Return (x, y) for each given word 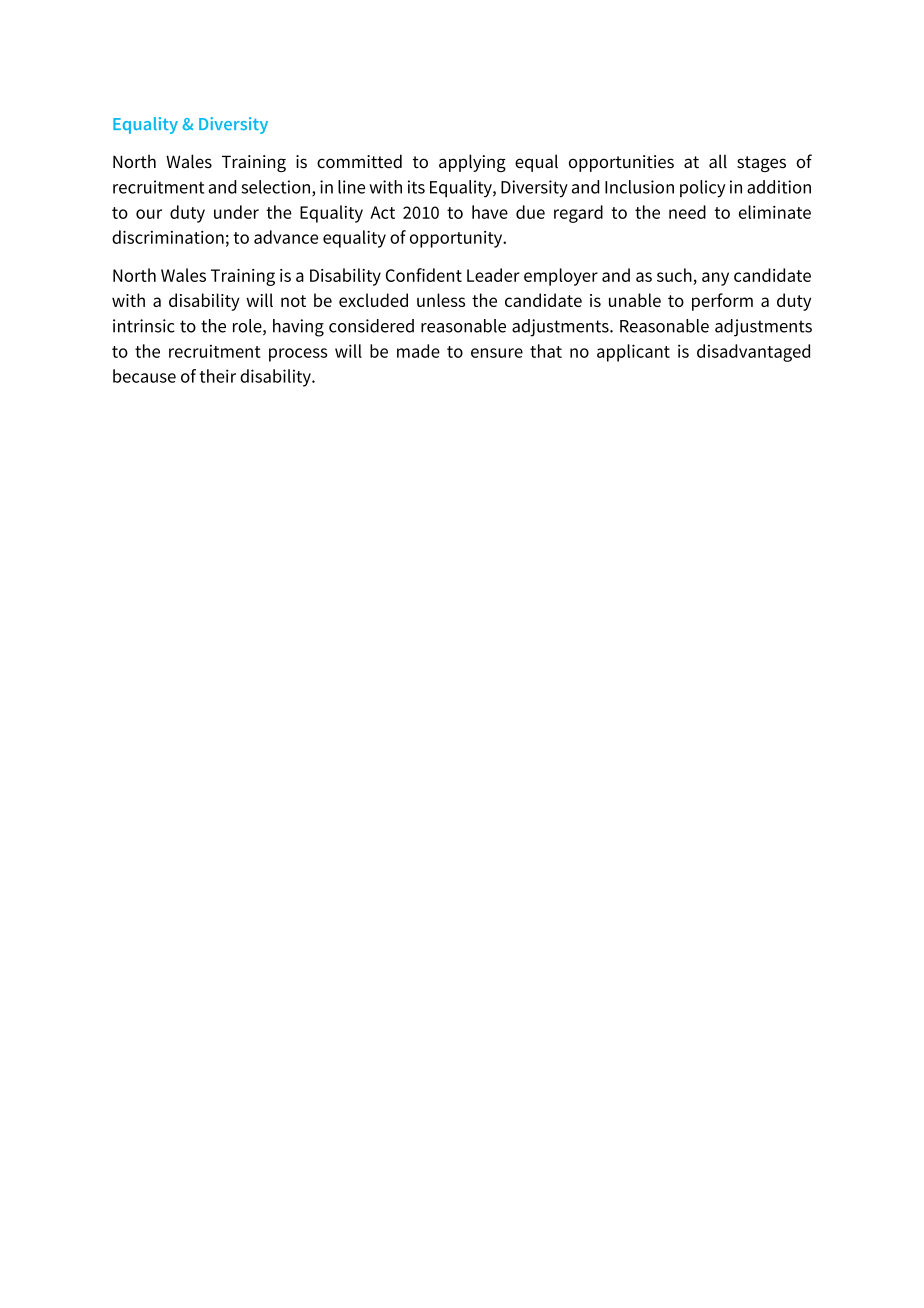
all (718, 161)
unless (441, 300)
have (490, 212)
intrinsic (144, 326)
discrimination (168, 237)
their (218, 376)
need (687, 212)
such (674, 275)
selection (277, 188)
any (715, 279)
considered (371, 326)
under (236, 212)
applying (472, 163)
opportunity (457, 239)
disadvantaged (753, 353)
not (293, 301)
